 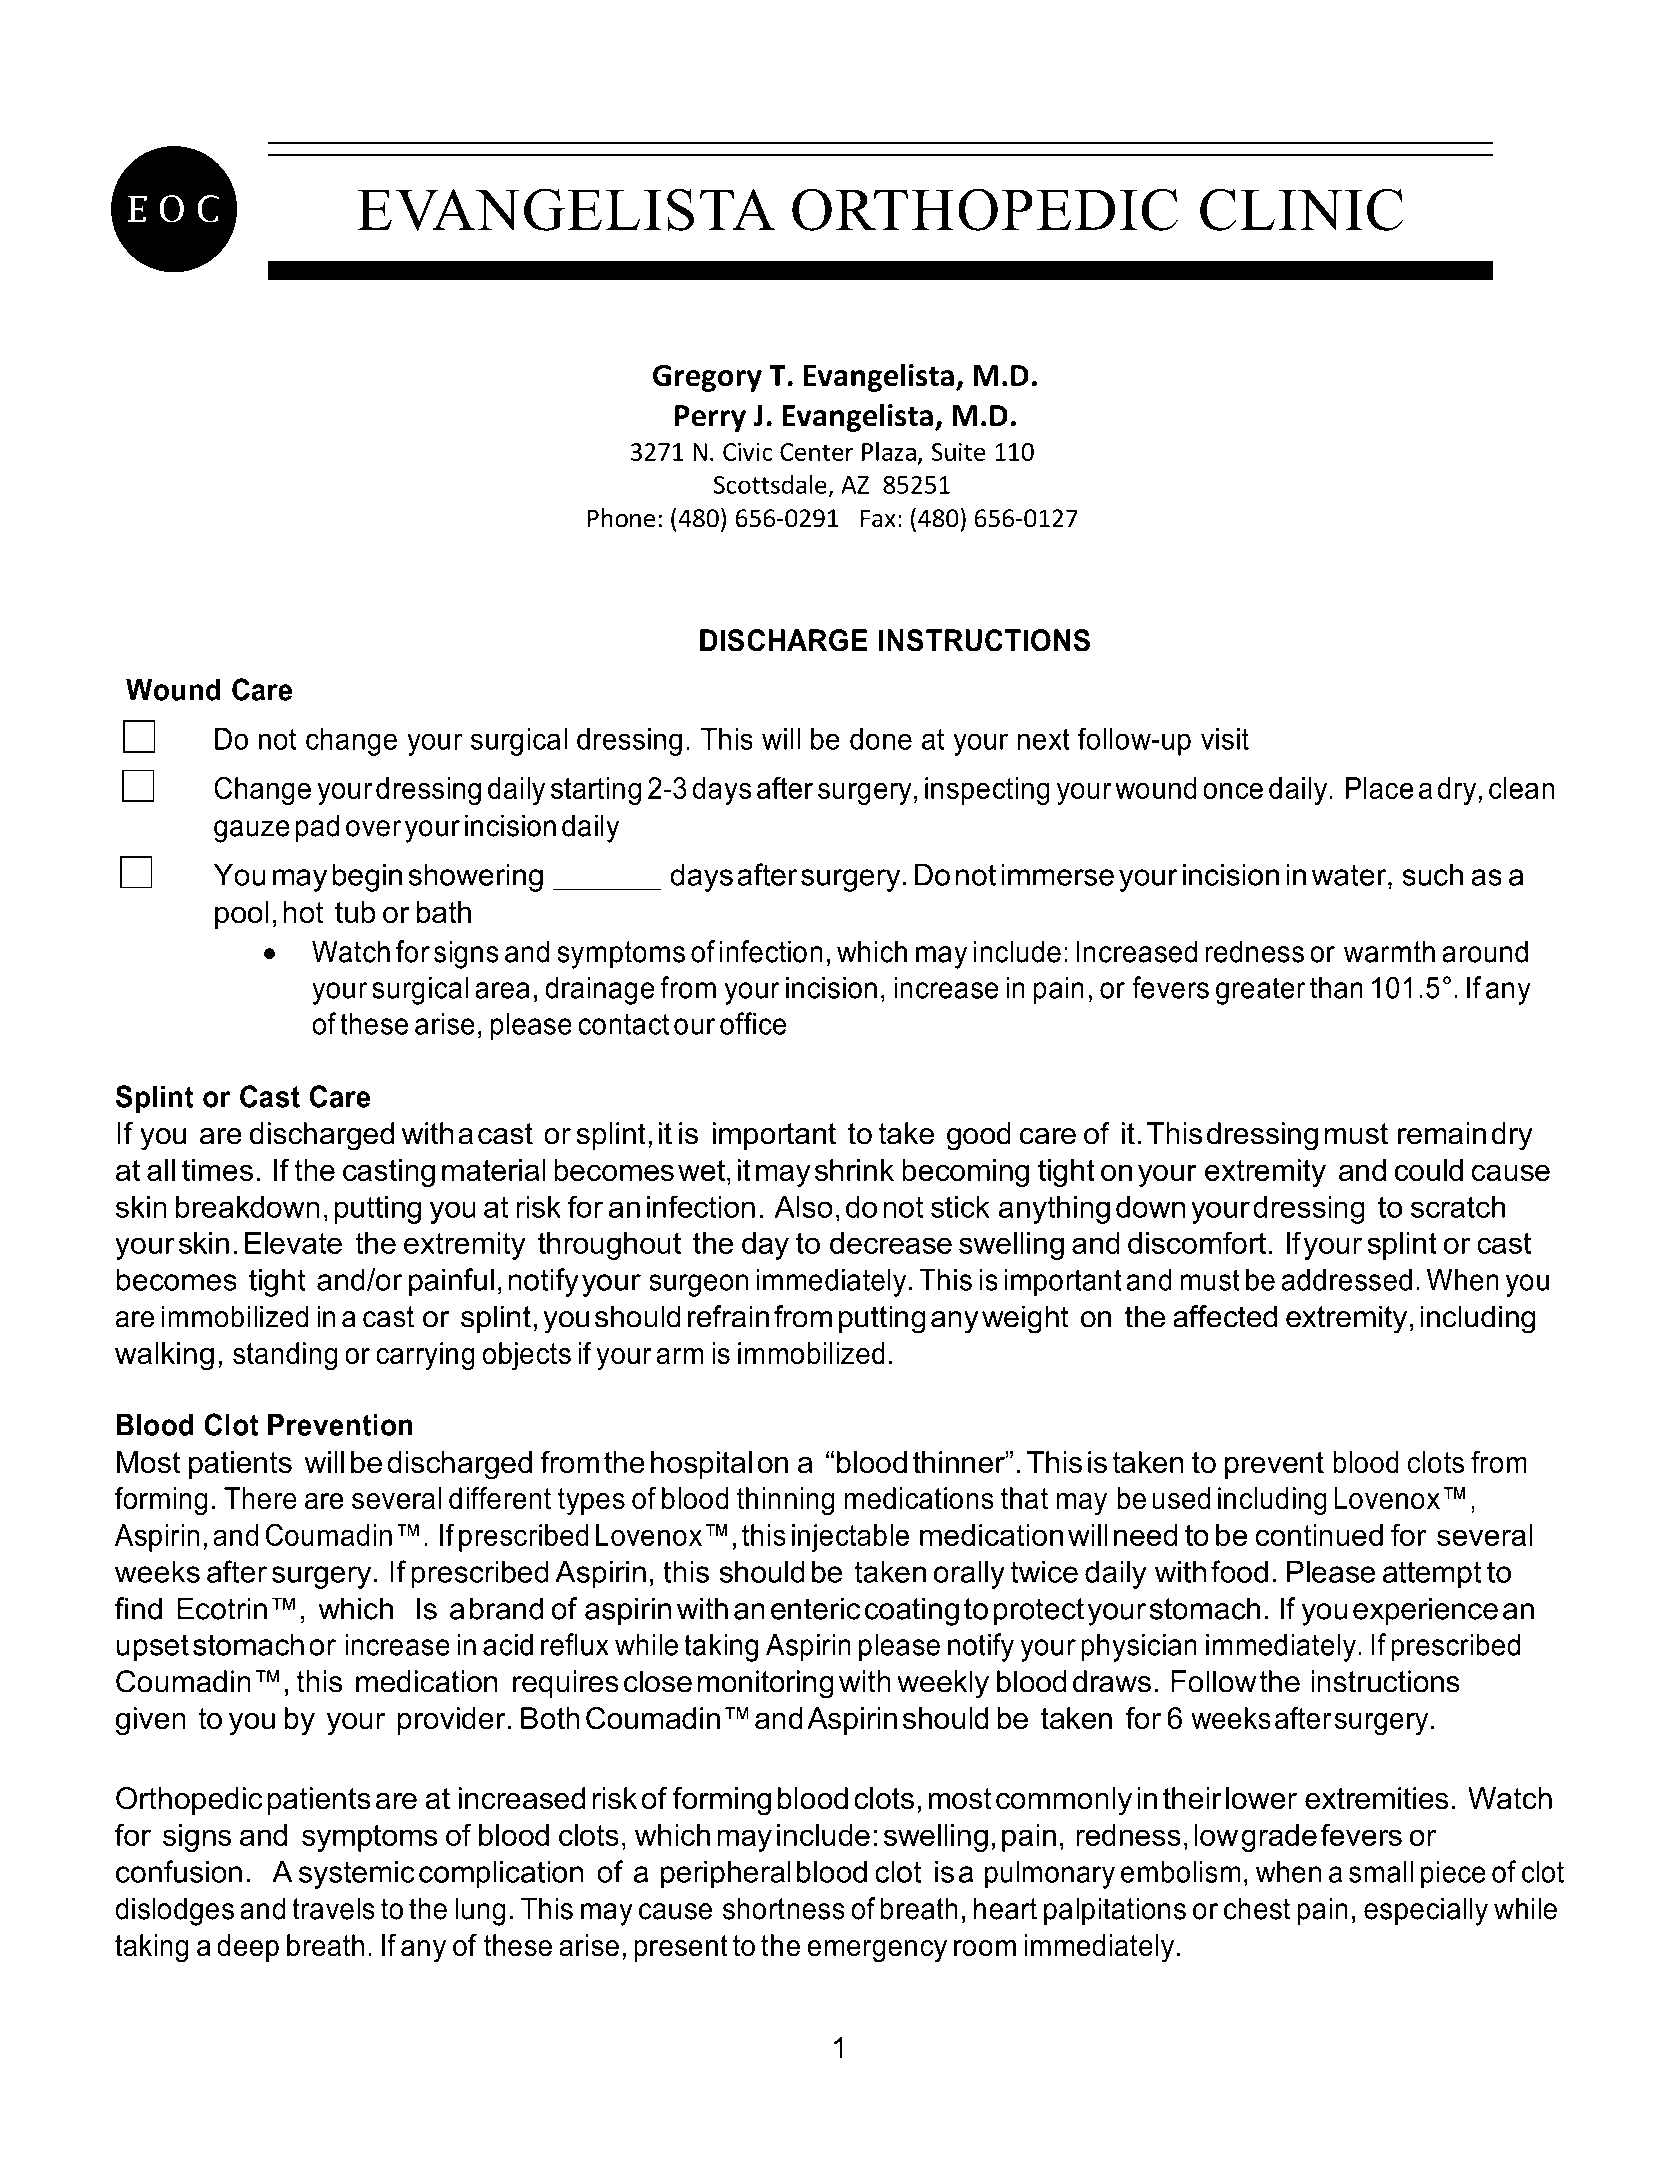 I want to click on Perry, so click(x=710, y=418).
